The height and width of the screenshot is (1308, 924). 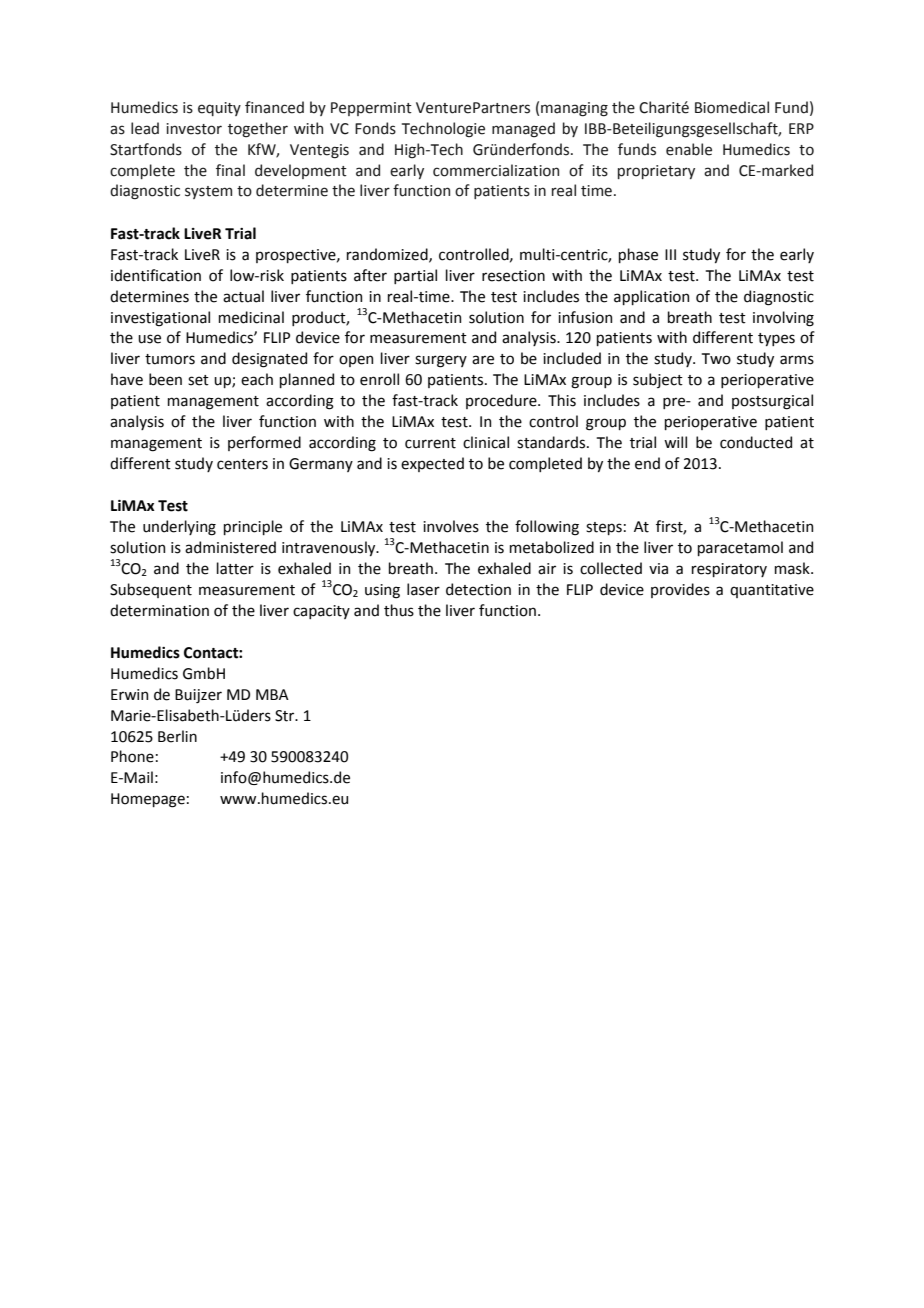 I want to click on centers, so click(x=242, y=464).
